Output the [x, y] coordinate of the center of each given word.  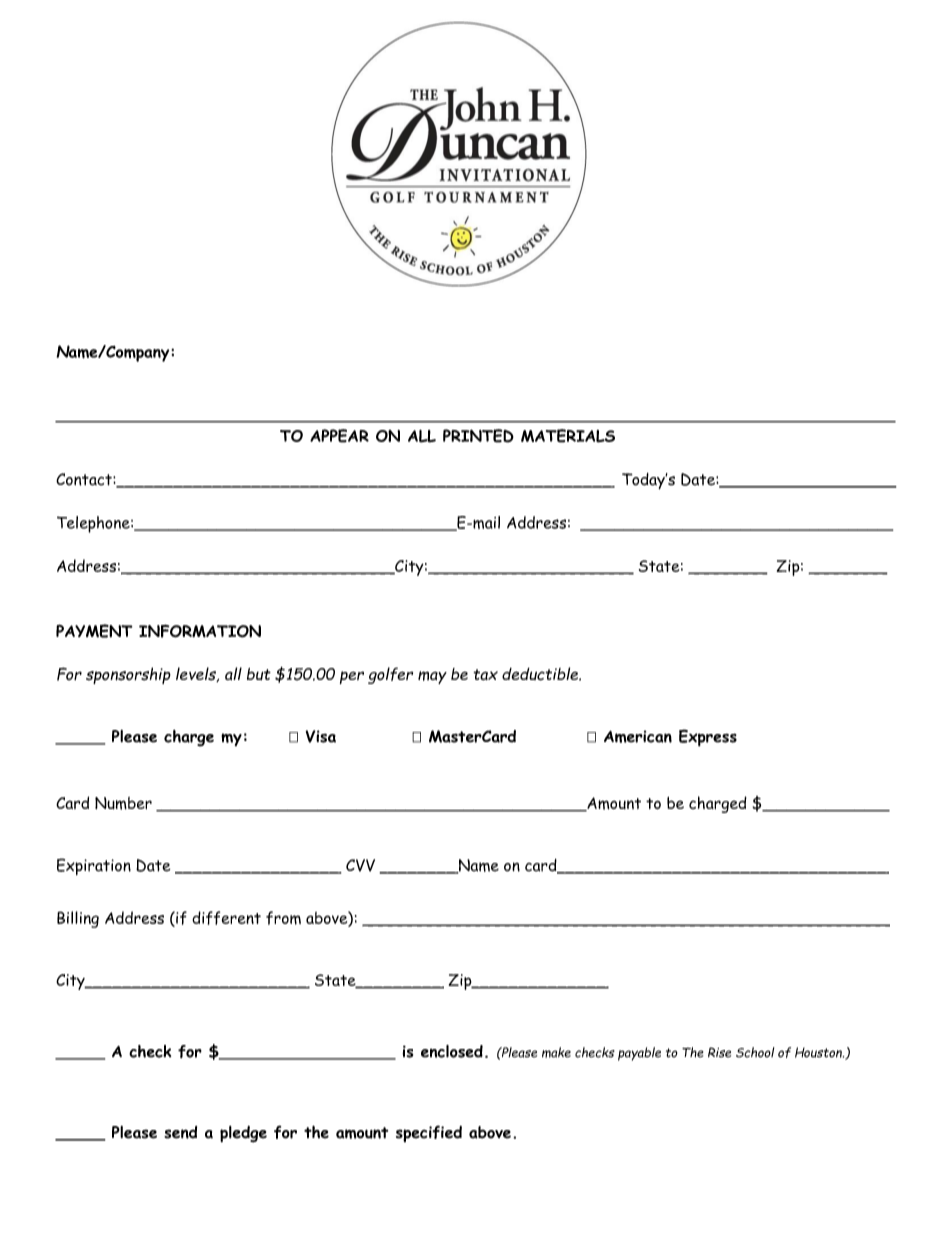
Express [708, 738]
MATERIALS [568, 436]
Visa [320, 736]
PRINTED [478, 436]
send [180, 1132]
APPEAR [339, 436]
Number [123, 803]
